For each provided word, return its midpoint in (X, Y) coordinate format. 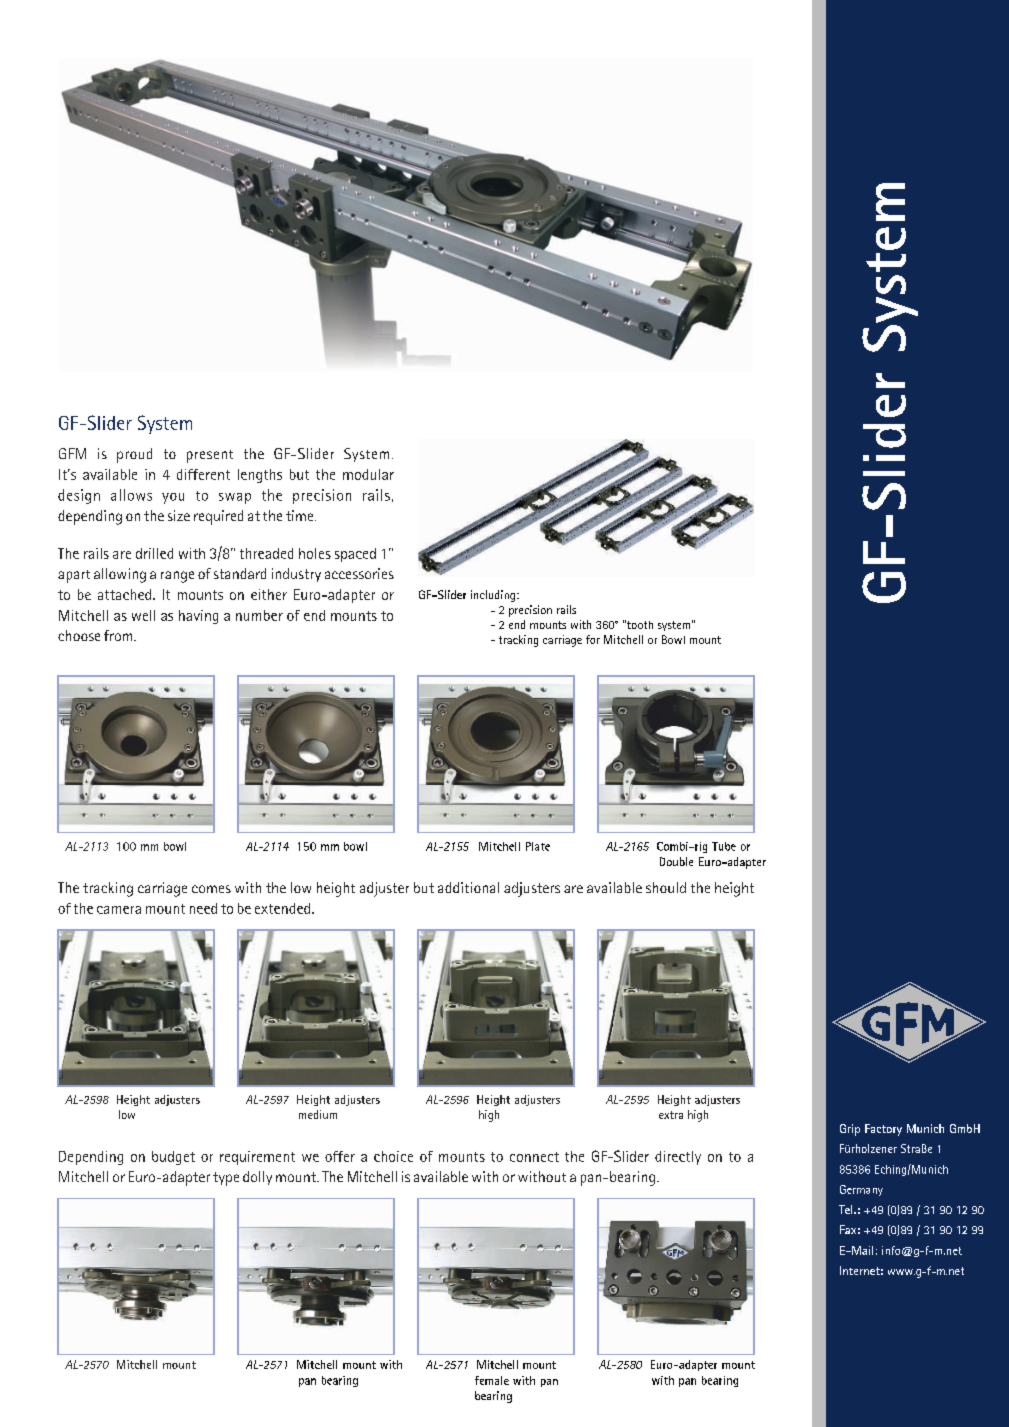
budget (173, 1158)
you (173, 498)
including (493, 596)
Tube (724, 846)
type (226, 1179)
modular (368, 474)
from (119, 635)
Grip (850, 1130)
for (593, 639)
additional (468, 887)
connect (534, 1157)
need (203, 908)
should (666, 887)
